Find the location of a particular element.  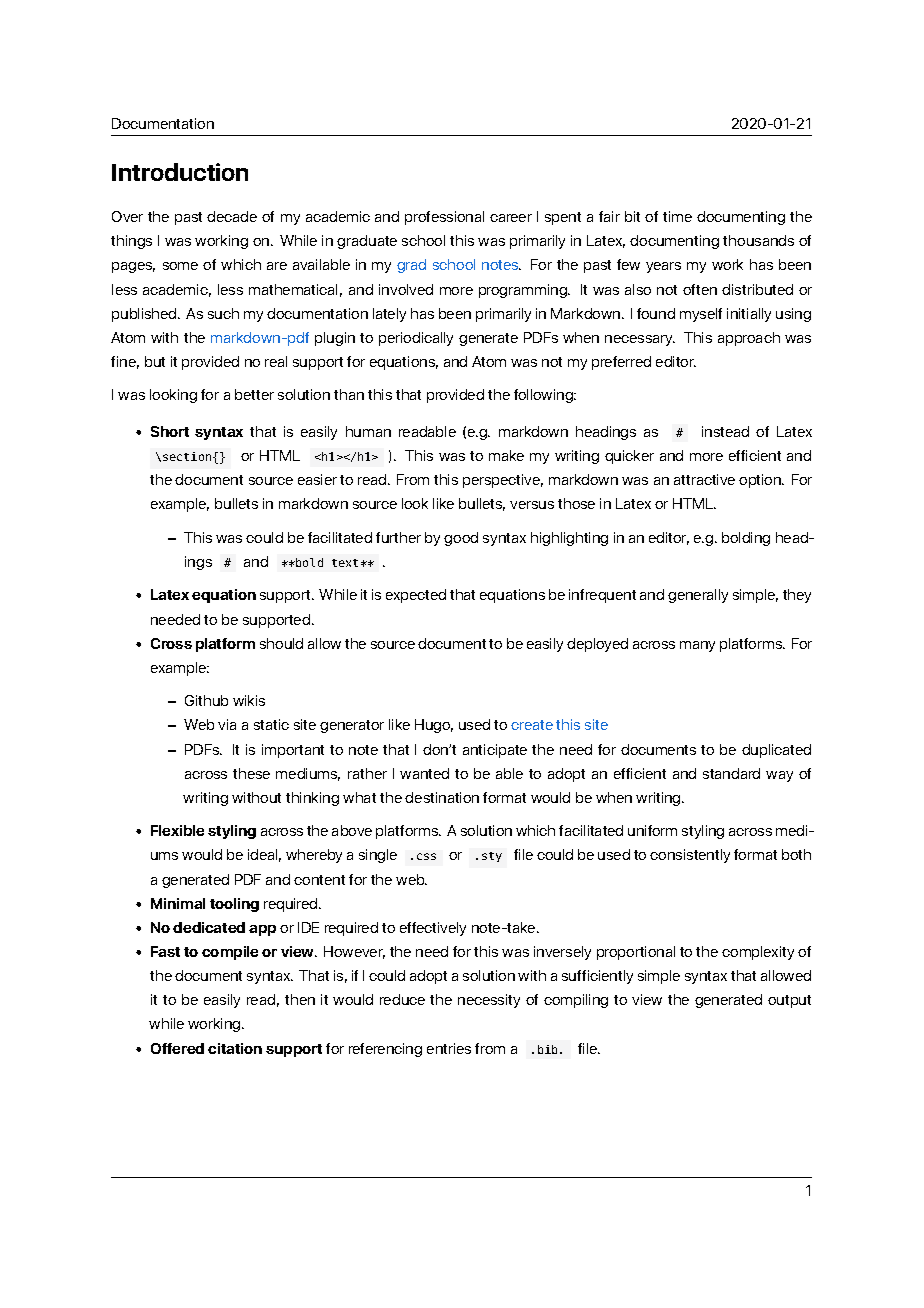

citation is located at coordinates (235, 1048).
